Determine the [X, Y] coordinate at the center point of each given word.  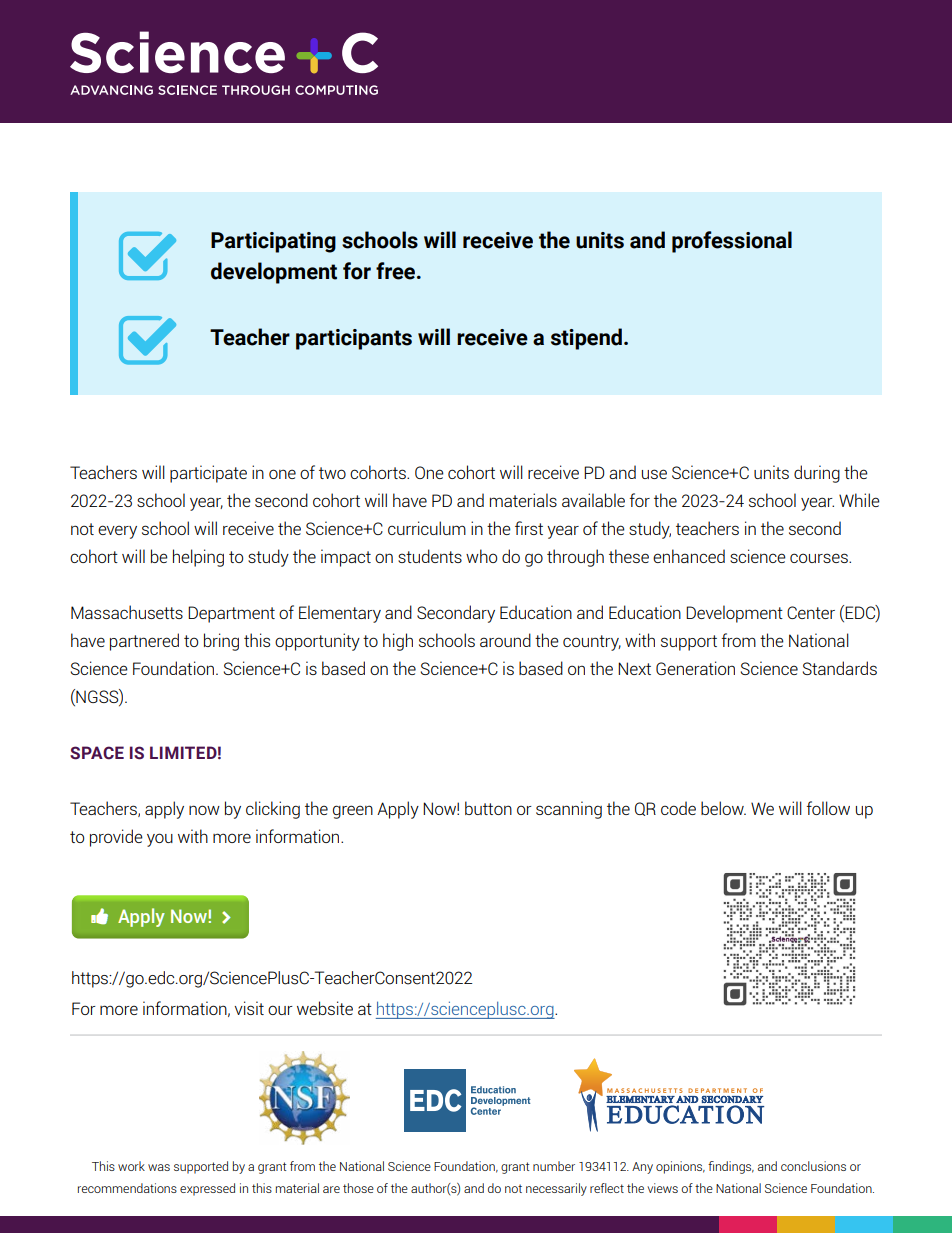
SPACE [97, 753]
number [554, 1166]
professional [732, 242]
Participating [273, 242]
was [159, 1167]
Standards [840, 668]
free [397, 271]
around [505, 640]
